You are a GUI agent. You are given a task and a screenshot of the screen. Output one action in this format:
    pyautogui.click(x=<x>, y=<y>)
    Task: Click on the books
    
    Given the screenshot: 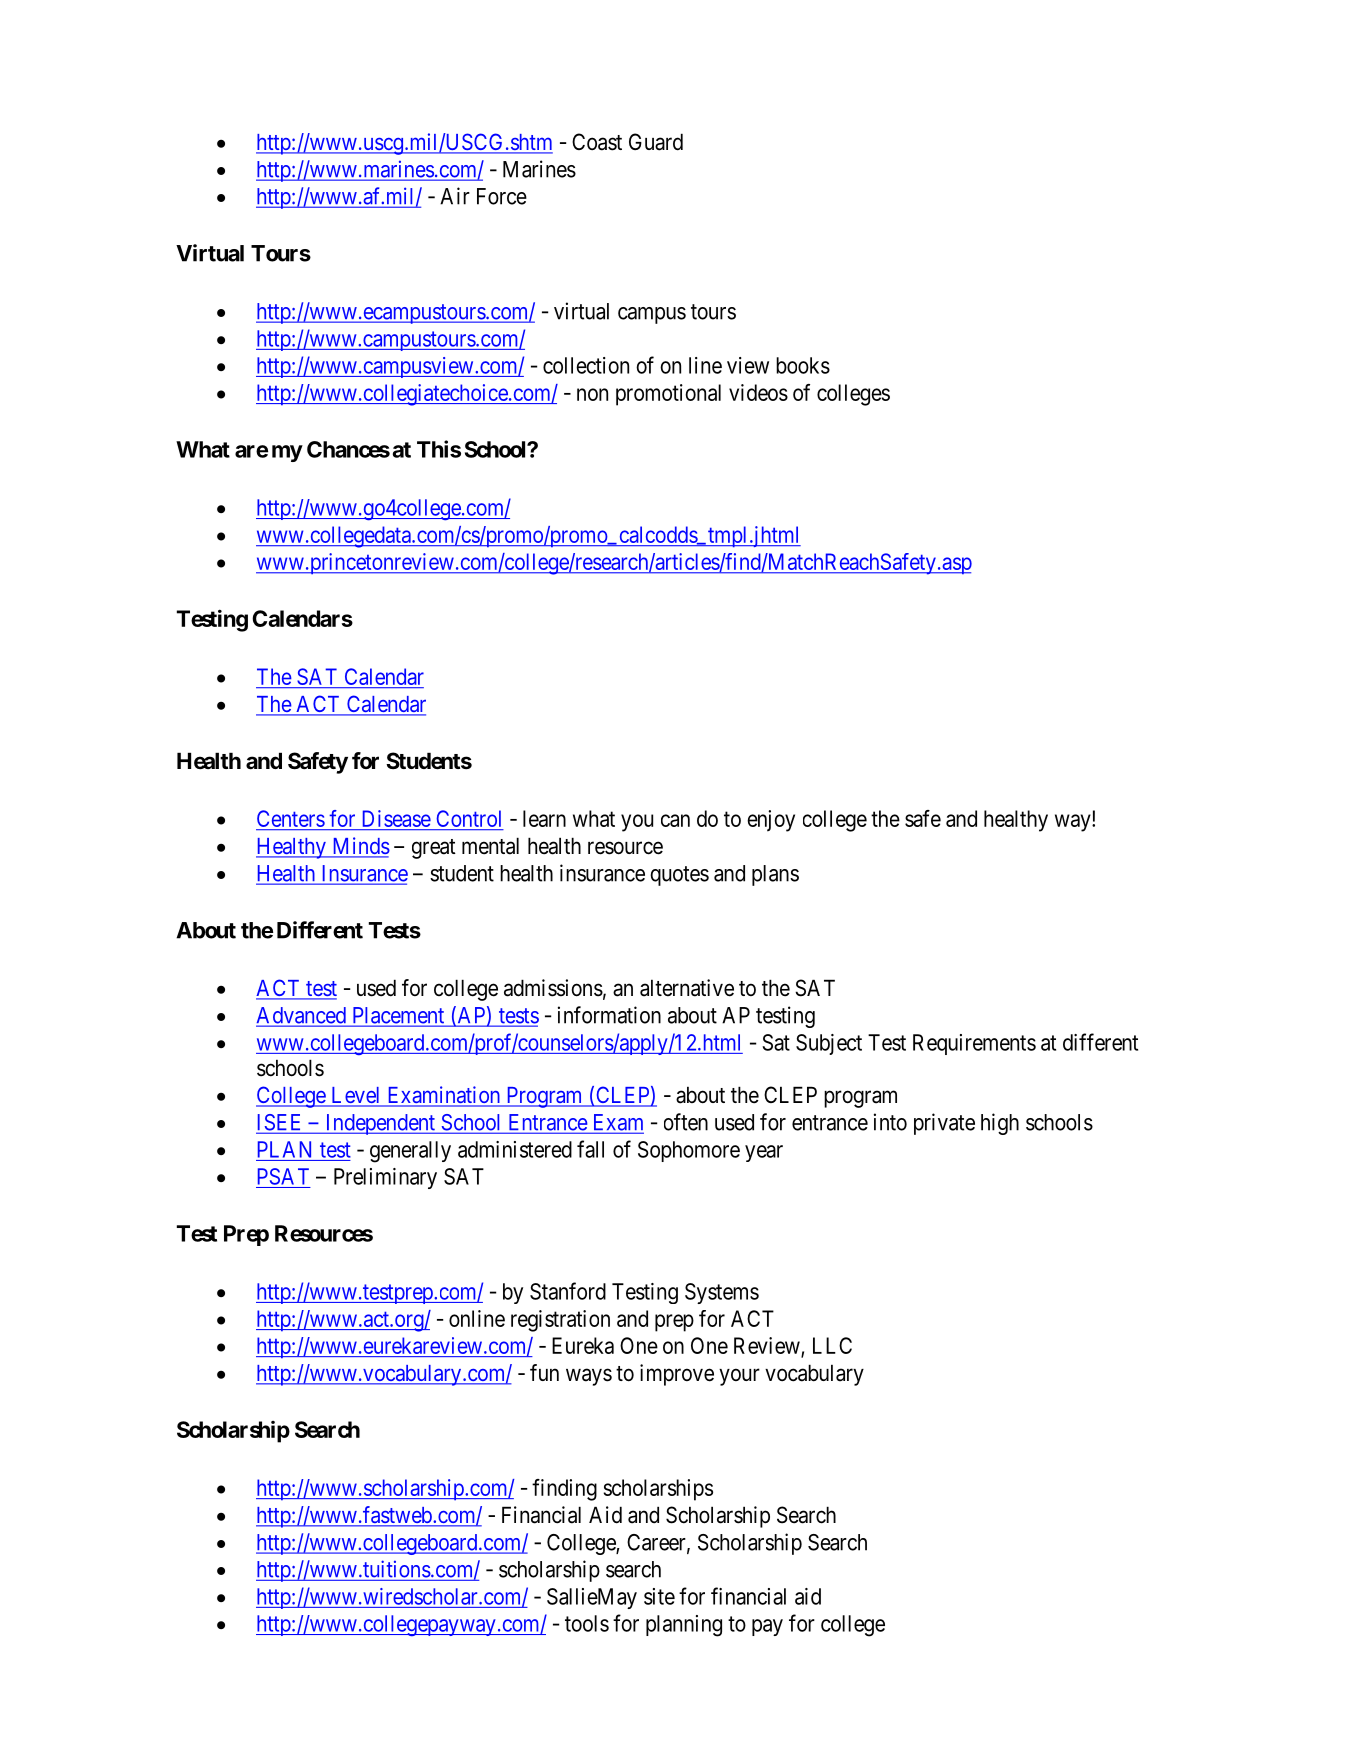 What is the action you would take?
    pyautogui.click(x=803, y=365)
